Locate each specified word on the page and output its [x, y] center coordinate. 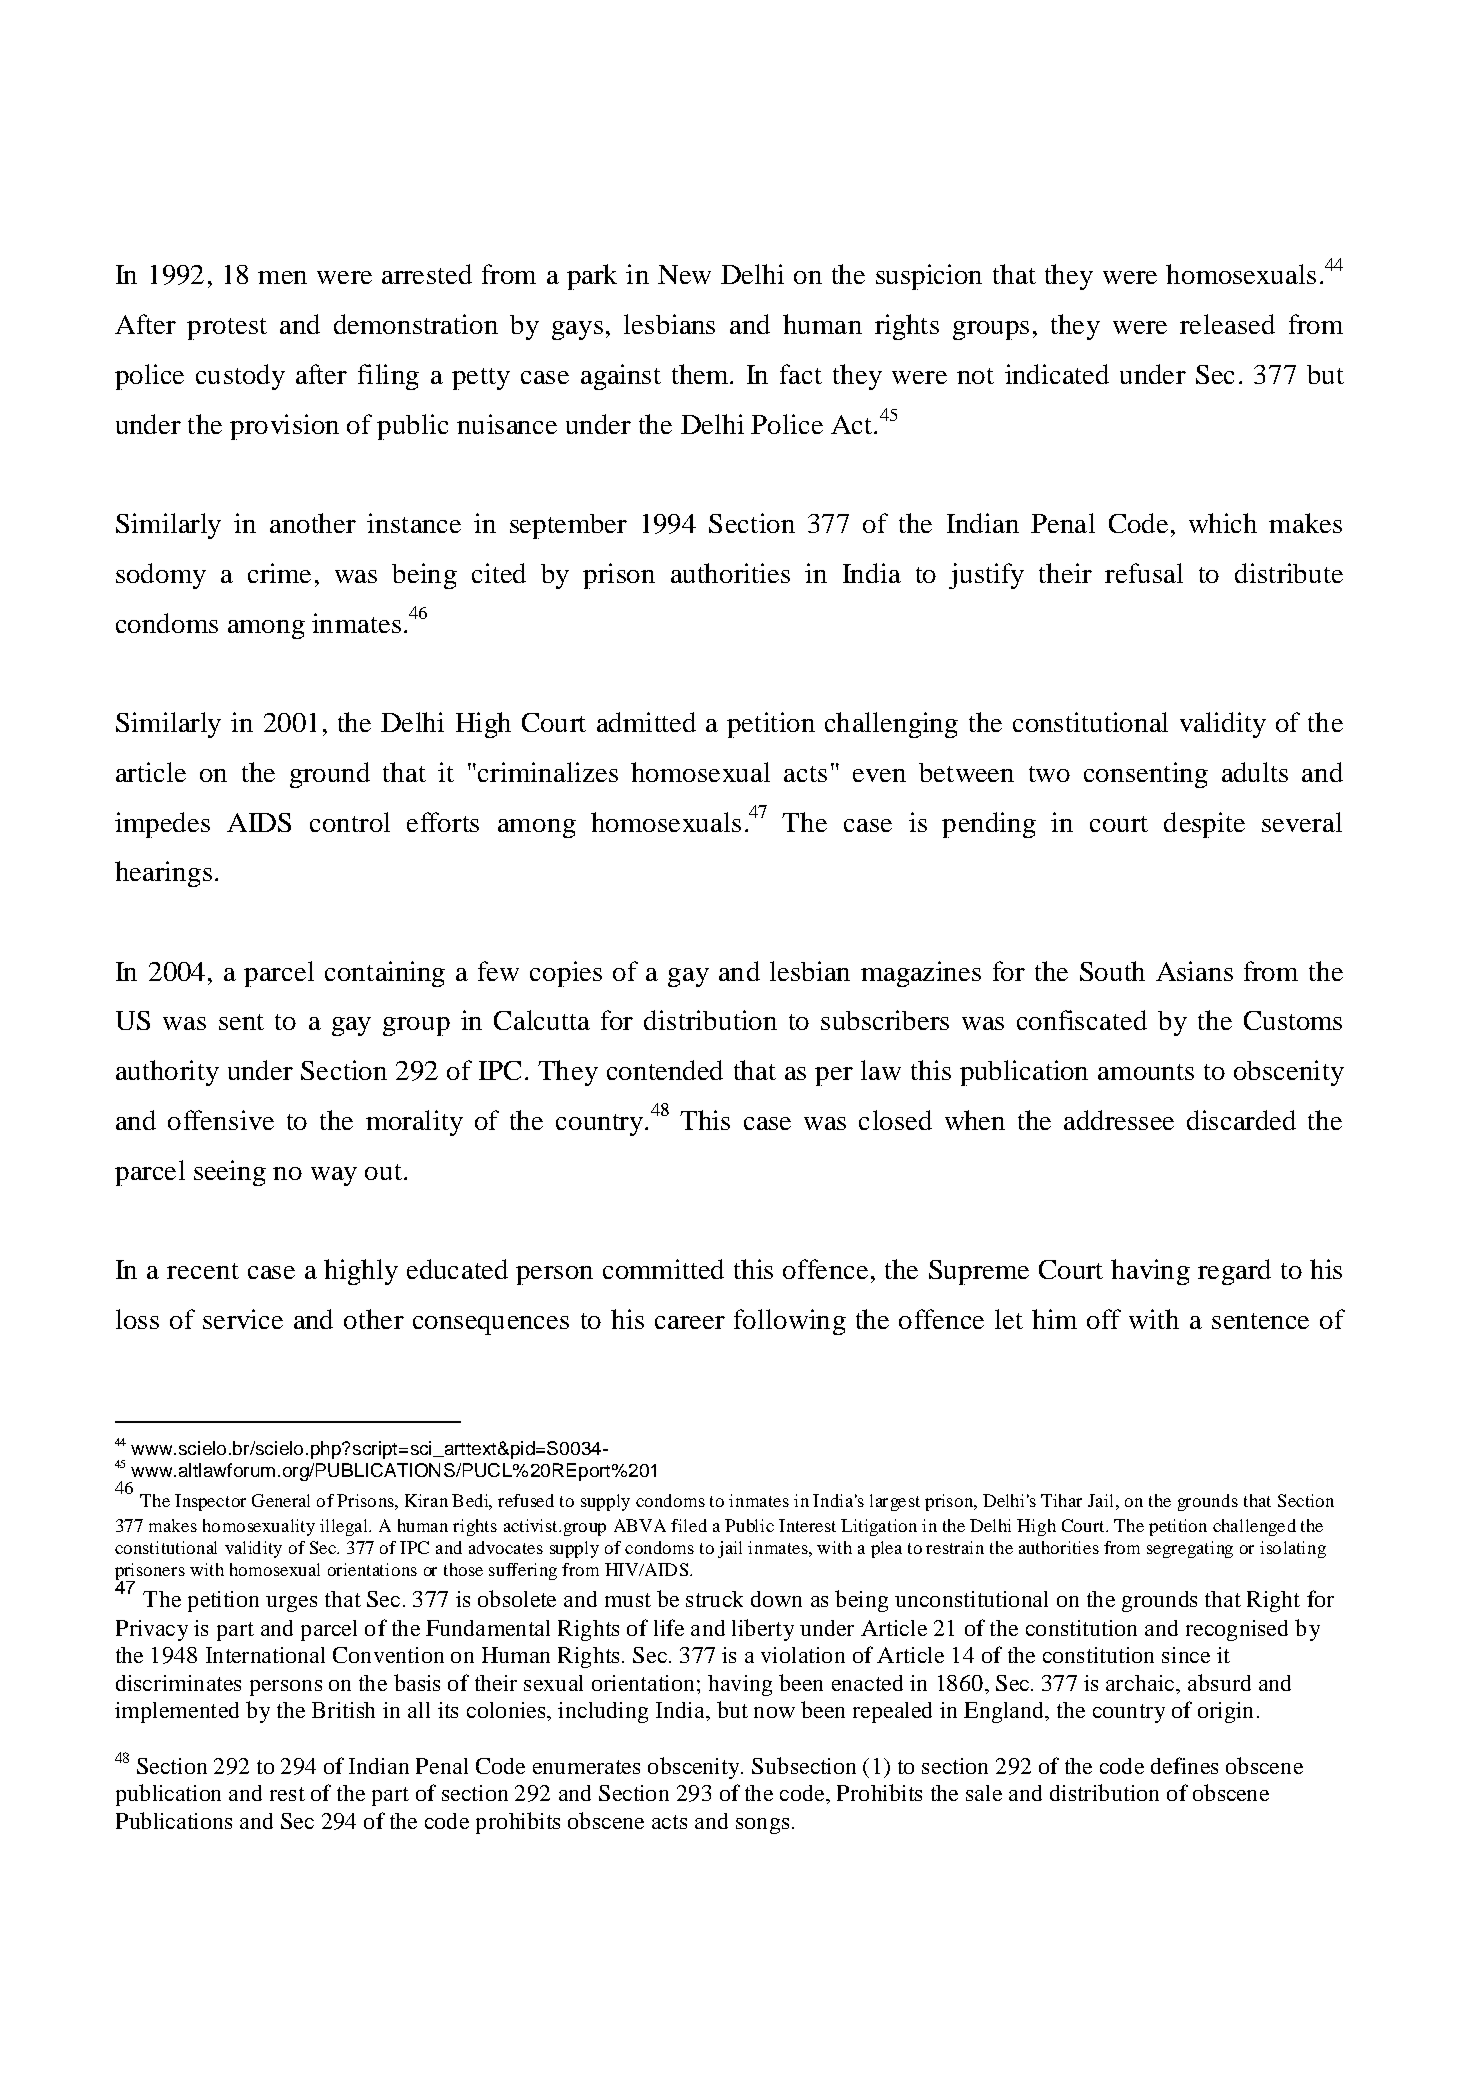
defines [1184, 1765]
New [684, 274]
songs [762, 1826]
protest [227, 329]
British [343, 1710]
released [1227, 324]
